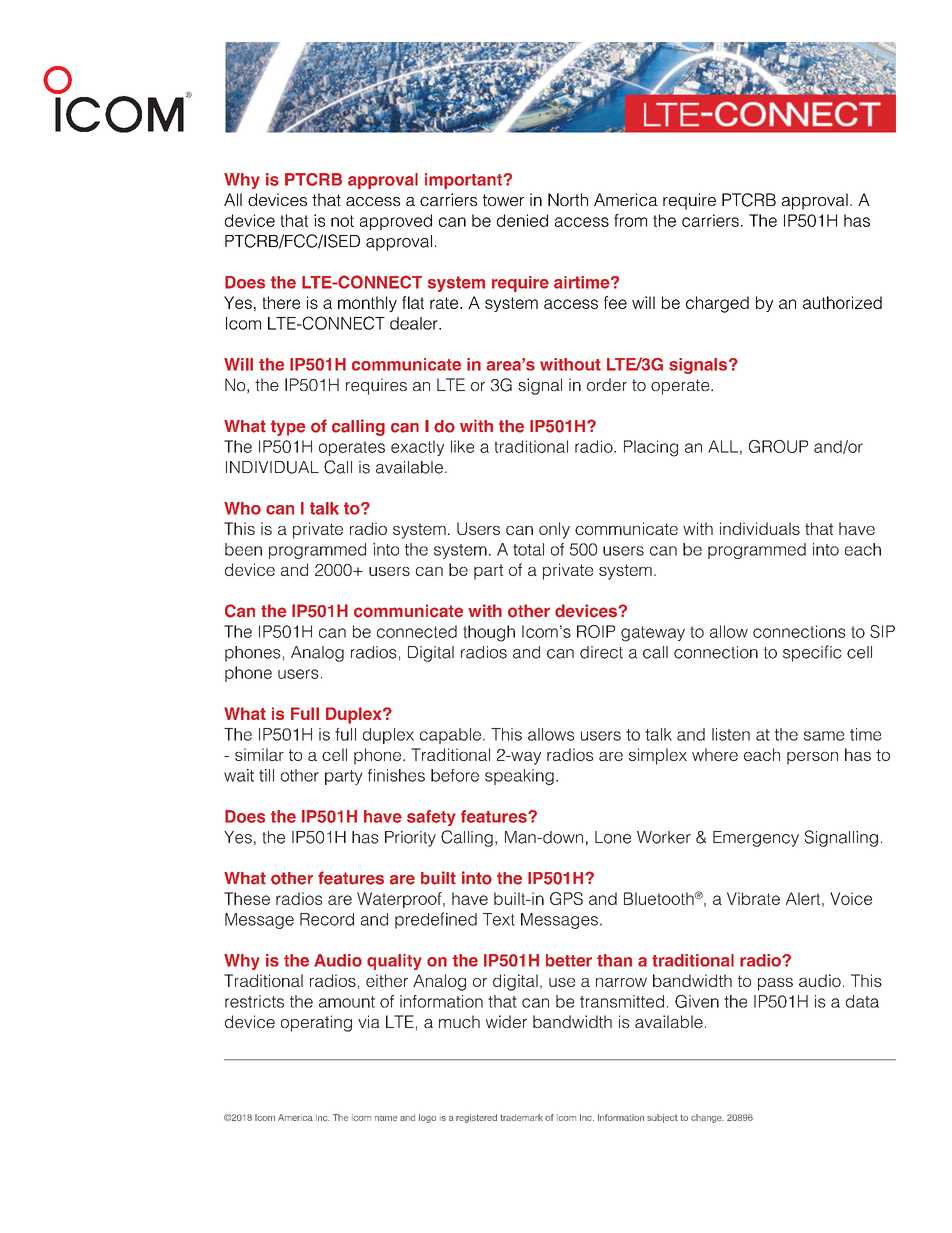 The image size is (952, 1233). Describe the element at coordinates (812, 653) in the image. I see `specific` at that location.
